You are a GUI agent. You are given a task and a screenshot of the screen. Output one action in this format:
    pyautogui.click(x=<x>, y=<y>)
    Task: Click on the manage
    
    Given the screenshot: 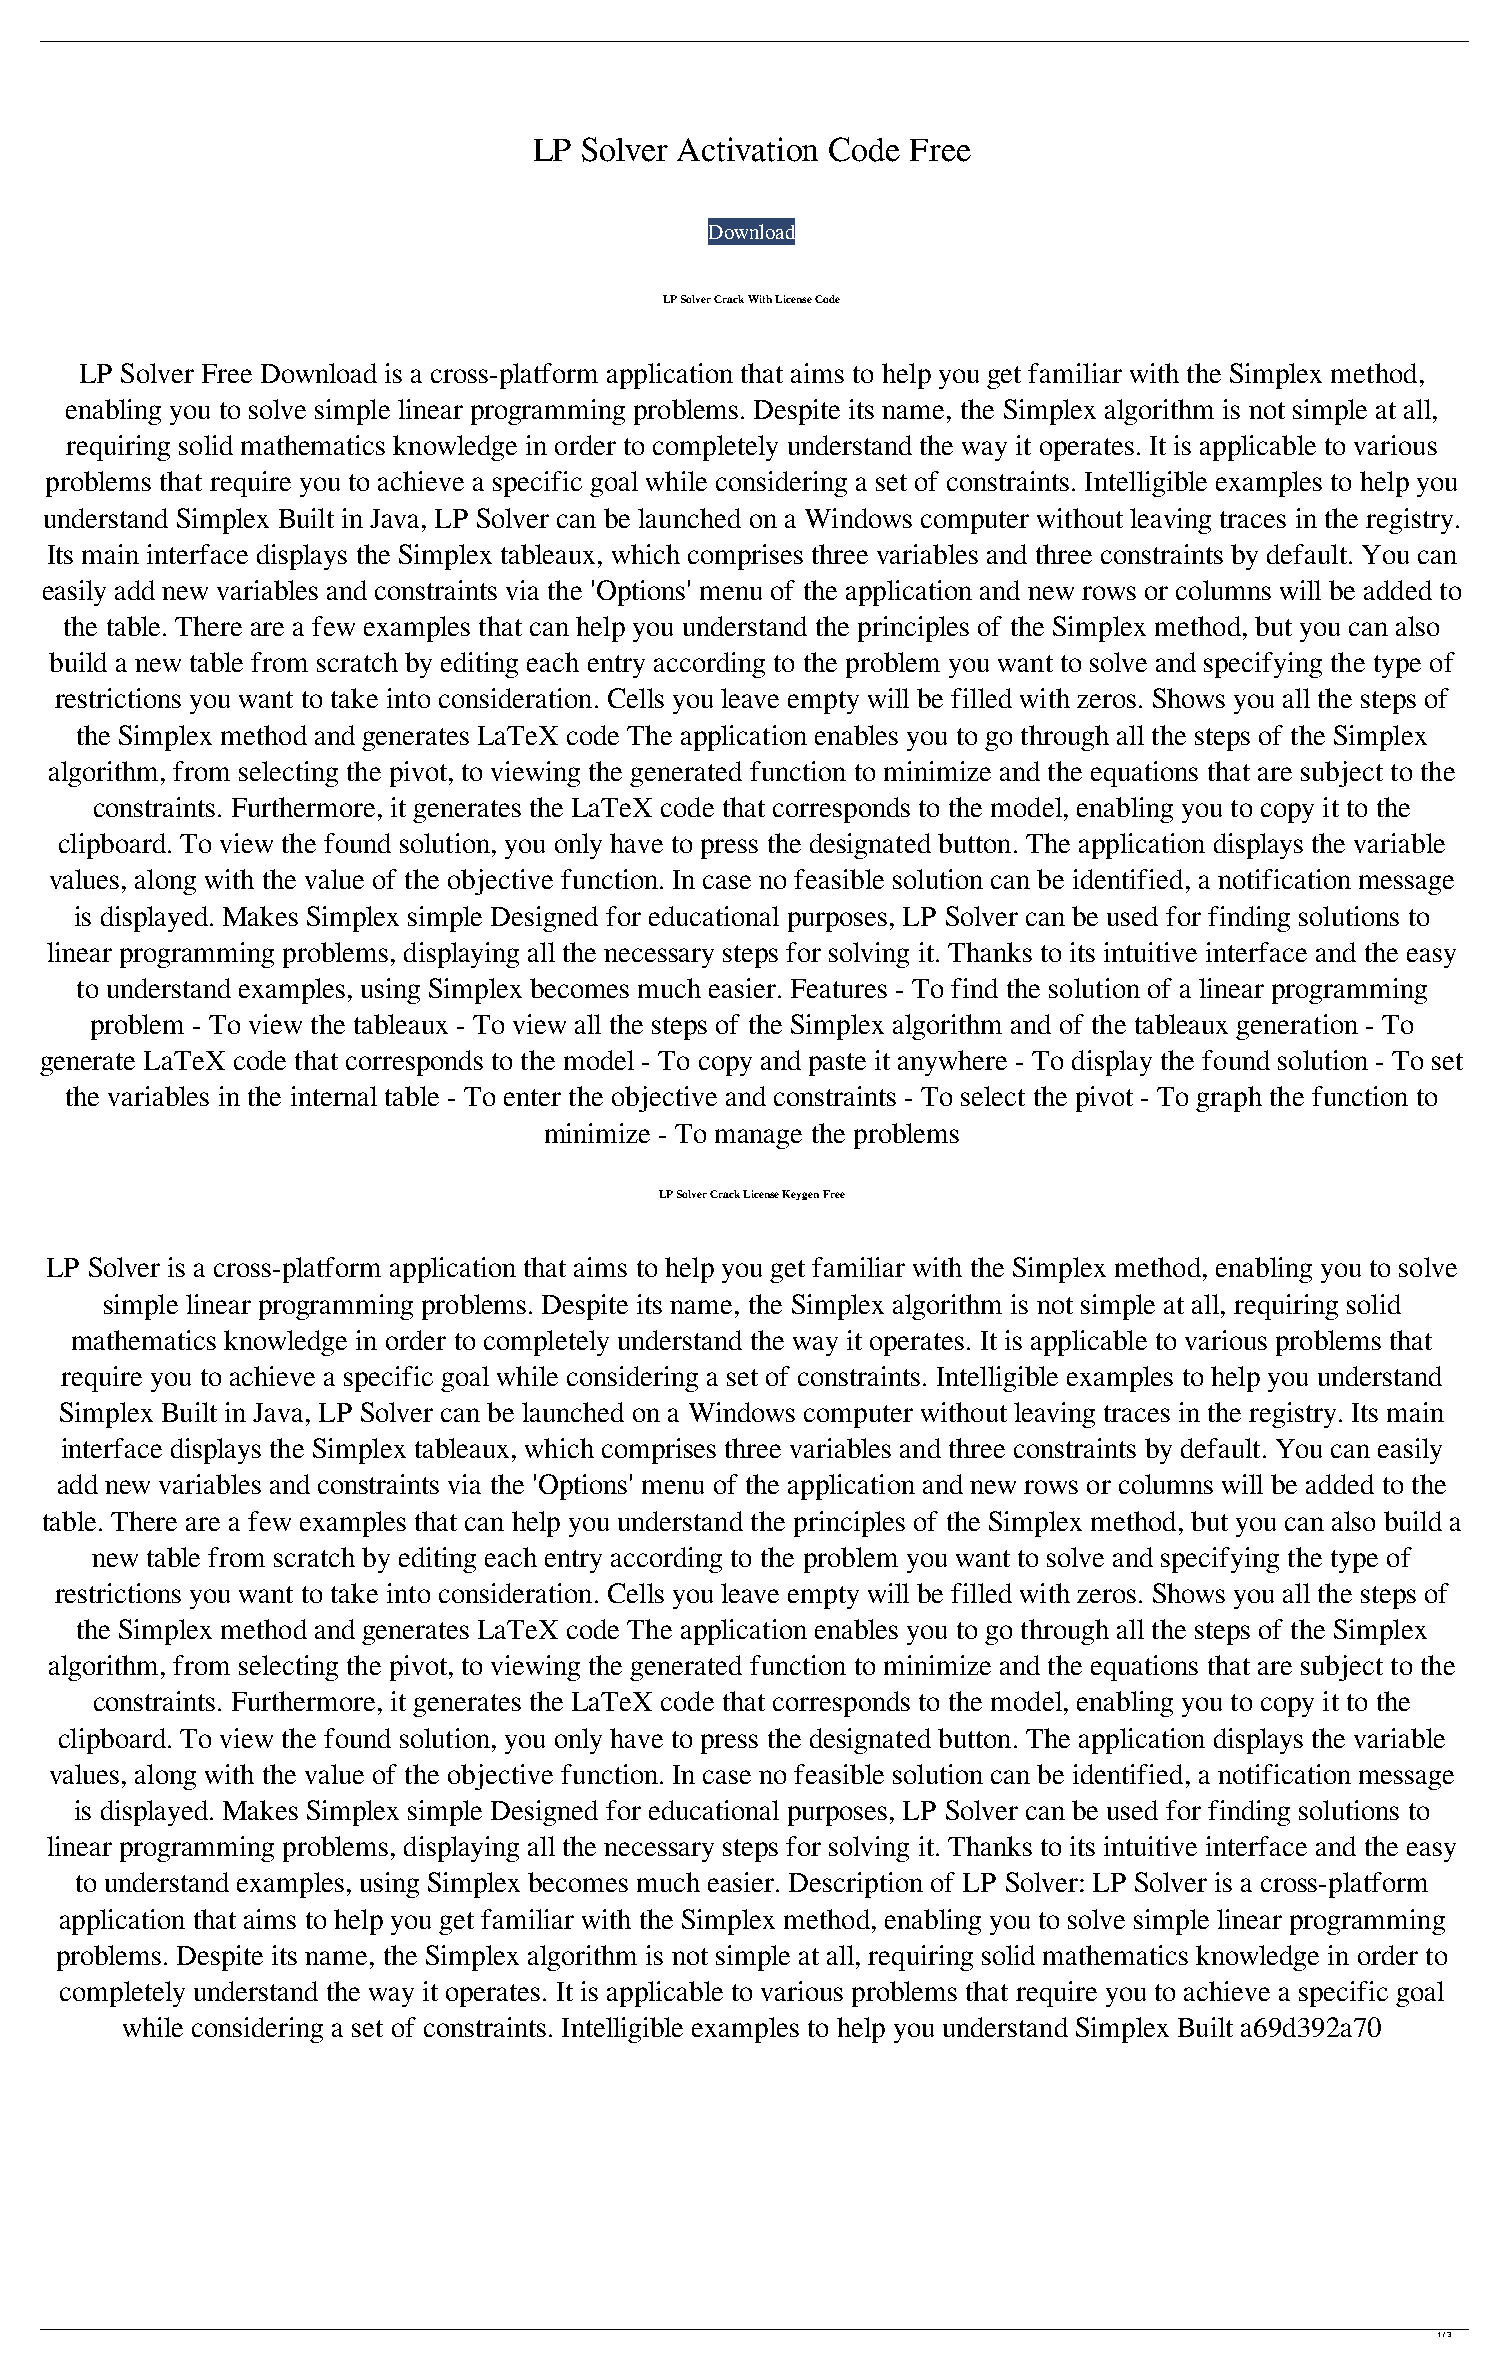 What is the action you would take?
    pyautogui.click(x=758, y=1139)
